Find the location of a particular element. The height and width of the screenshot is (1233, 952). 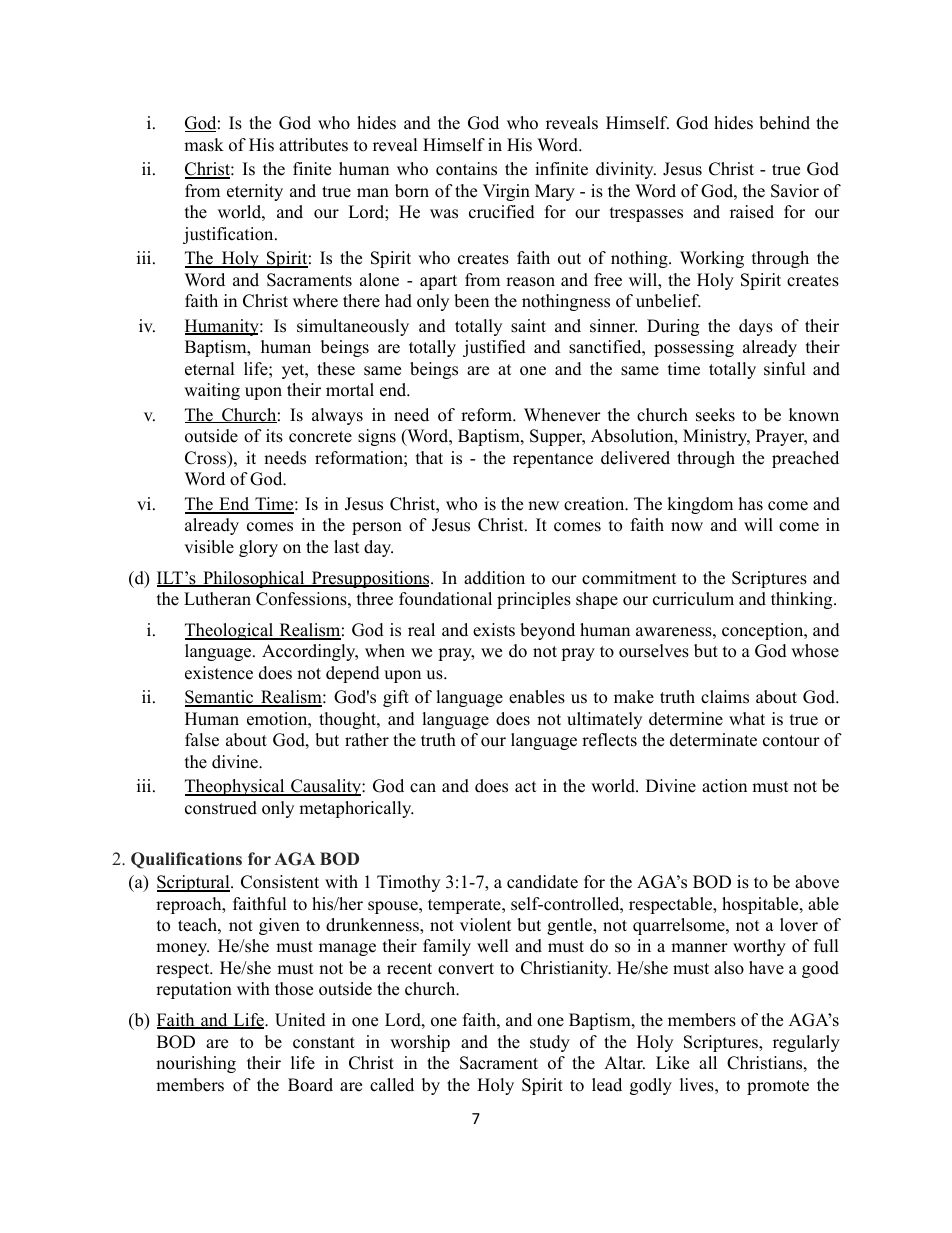

behind is located at coordinates (784, 123).
